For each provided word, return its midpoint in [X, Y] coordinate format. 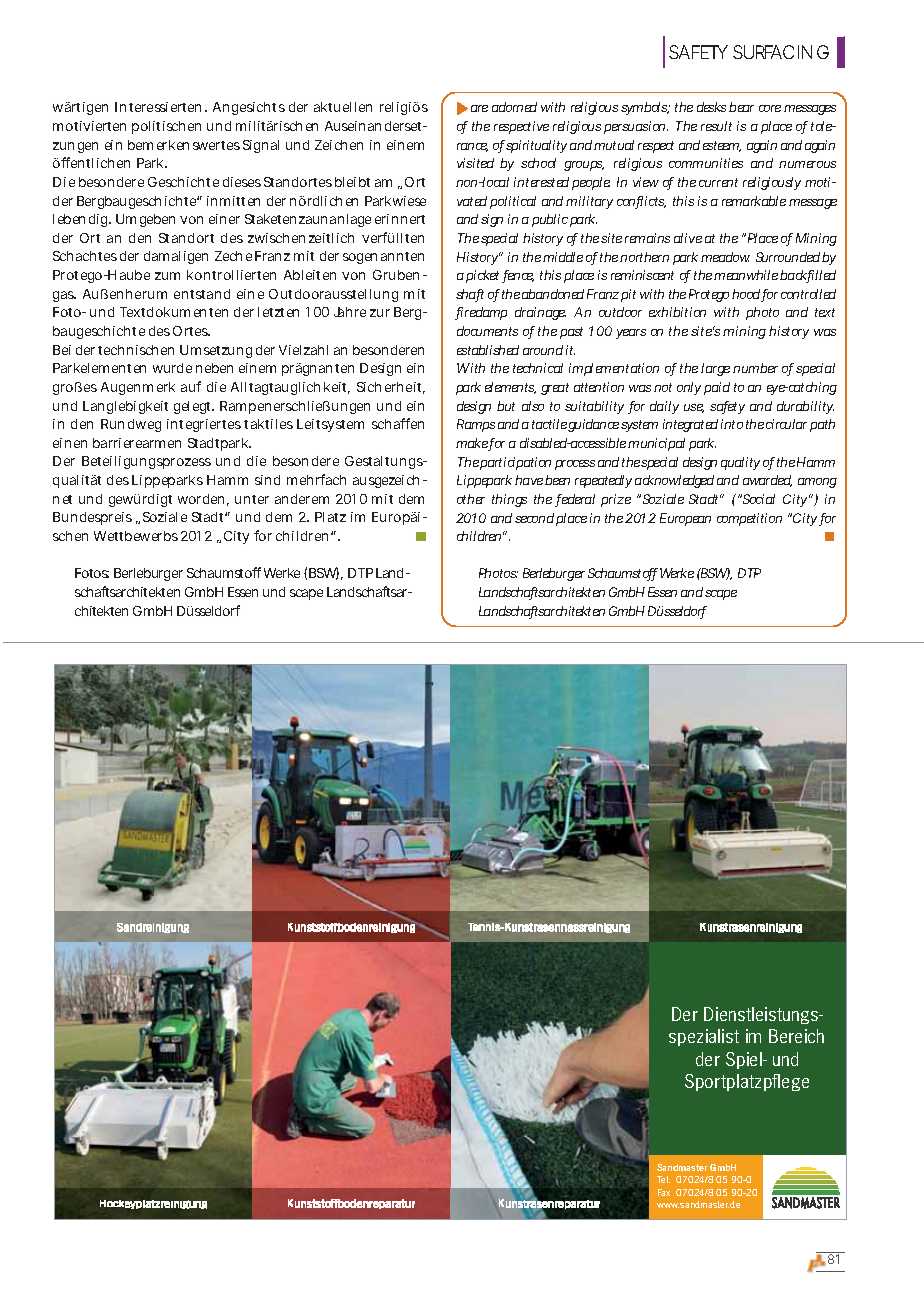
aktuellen [343, 107]
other [471, 499]
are [479, 108]
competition [749, 519]
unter [252, 499]
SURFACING [781, 52]
